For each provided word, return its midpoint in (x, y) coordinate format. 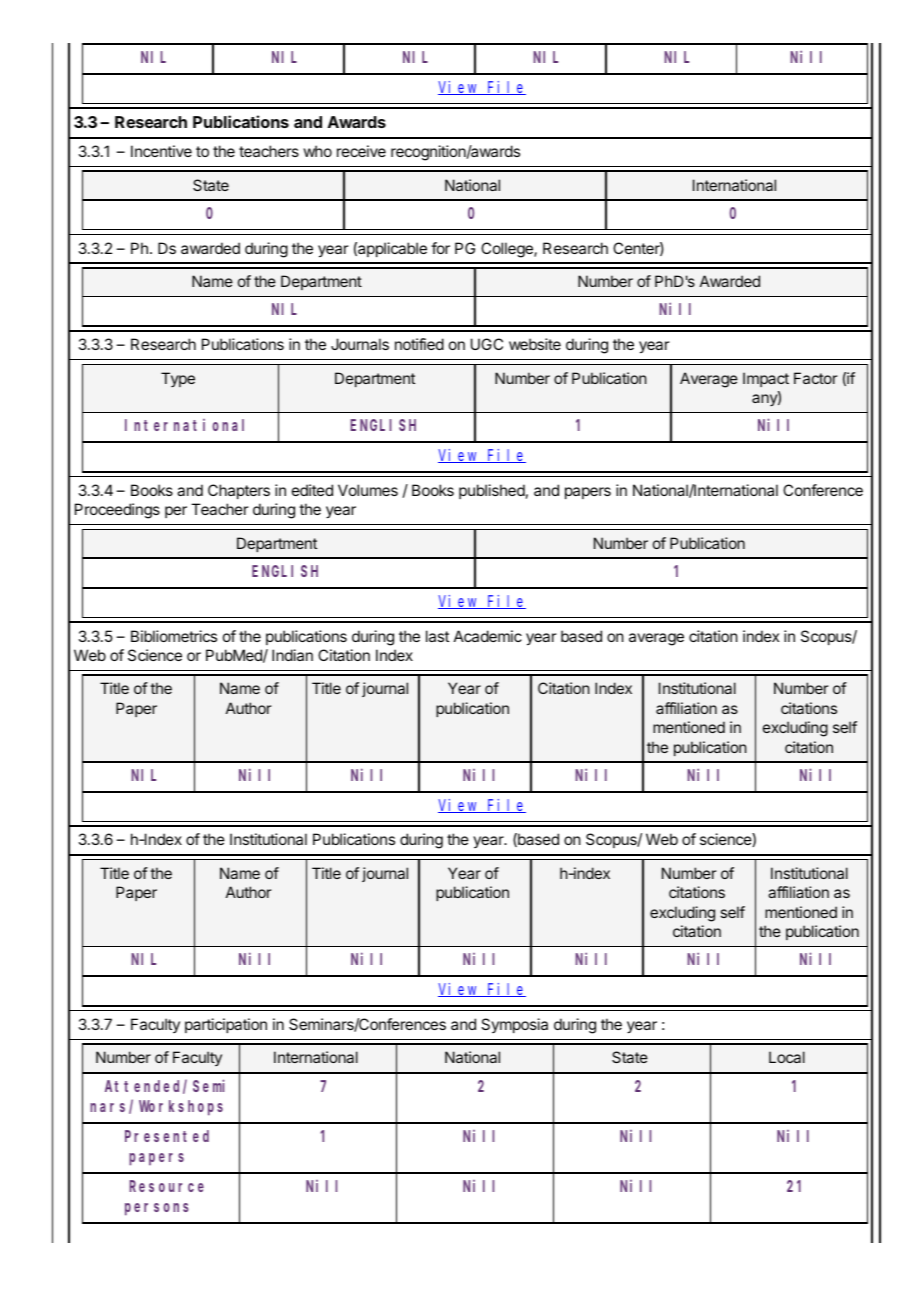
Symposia (514, 1025)
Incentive (161, 151)
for (440, 248)
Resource (166, 1186)
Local (787, 1057)
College (508, 250)
